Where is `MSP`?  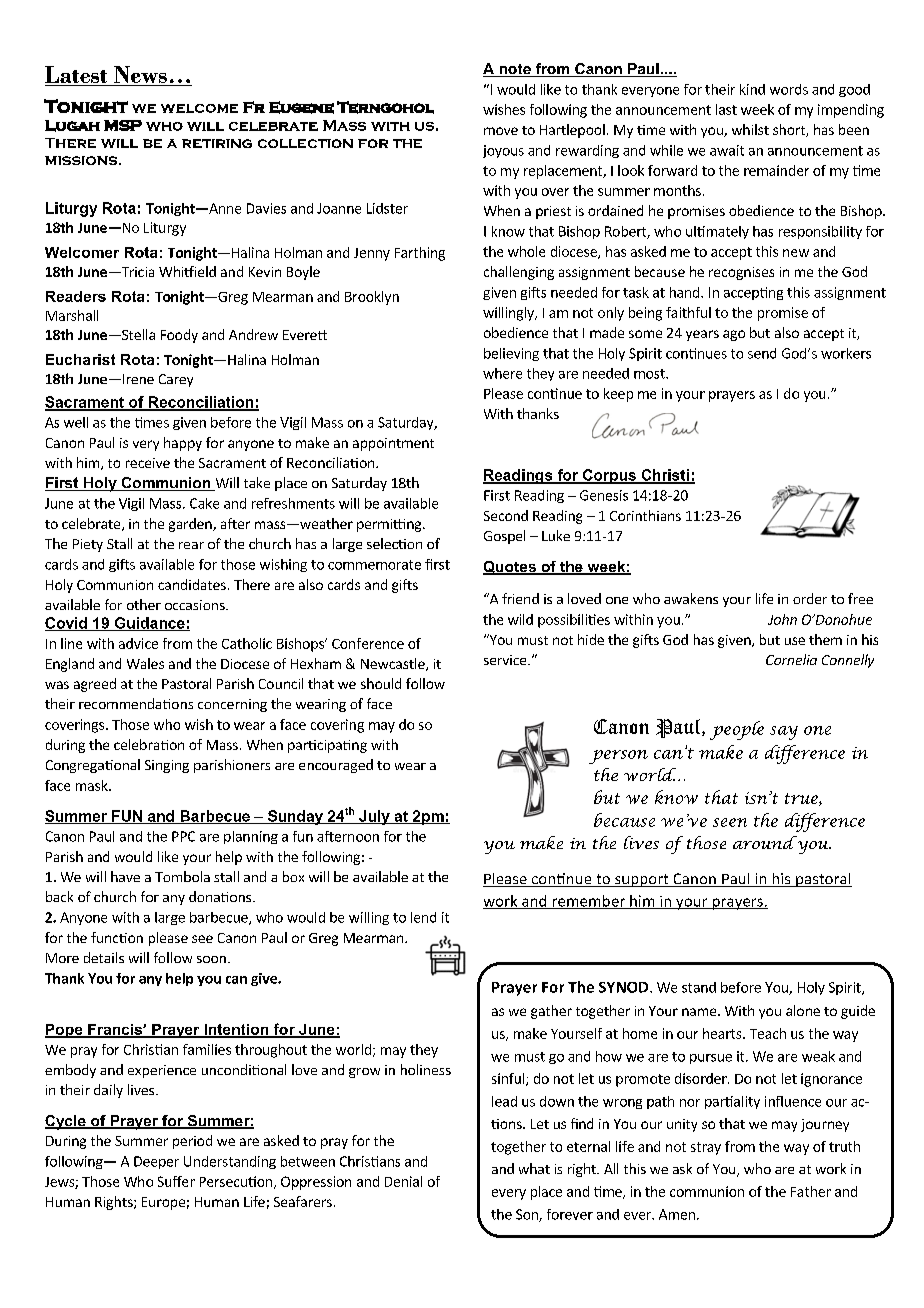
MSP is located at coordinates (123, 125).
